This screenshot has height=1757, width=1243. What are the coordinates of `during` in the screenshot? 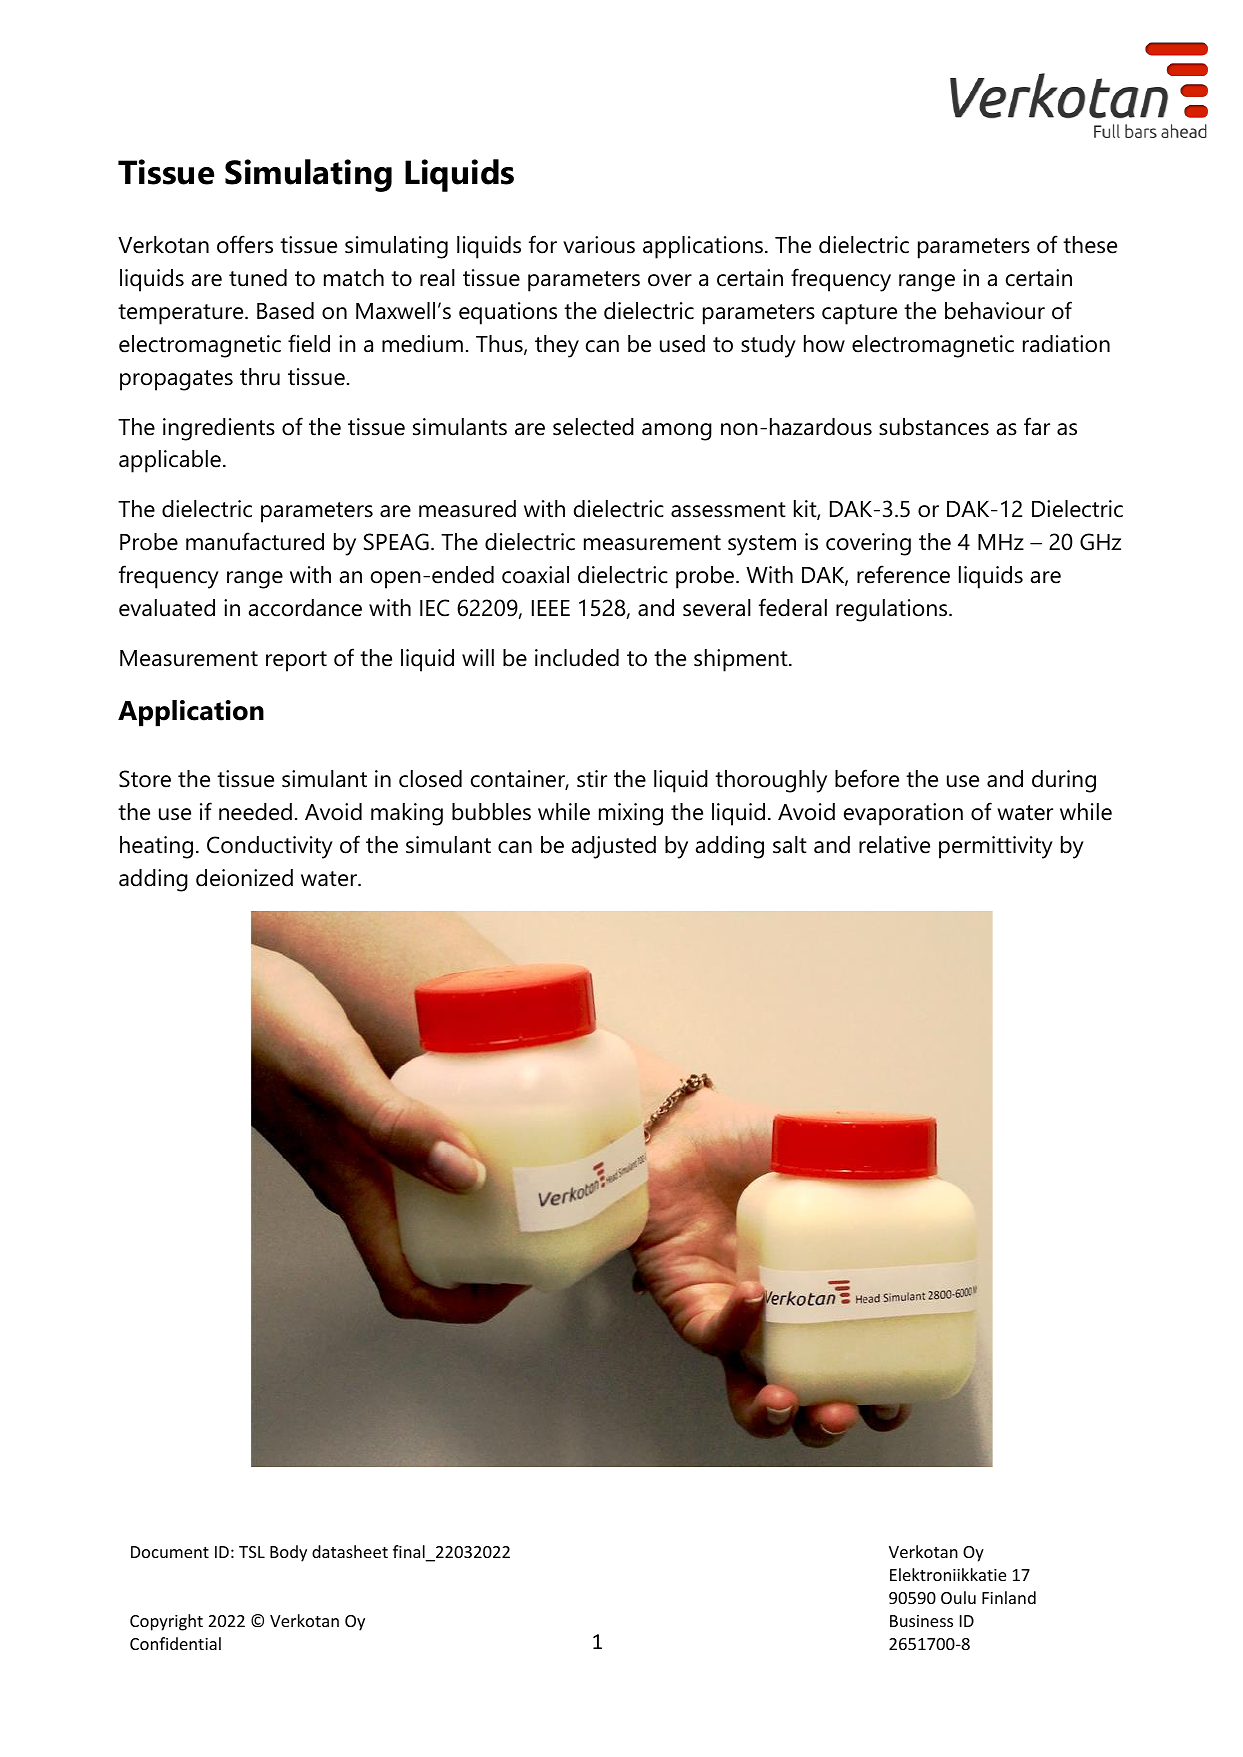 It's located at (1064, 781).
